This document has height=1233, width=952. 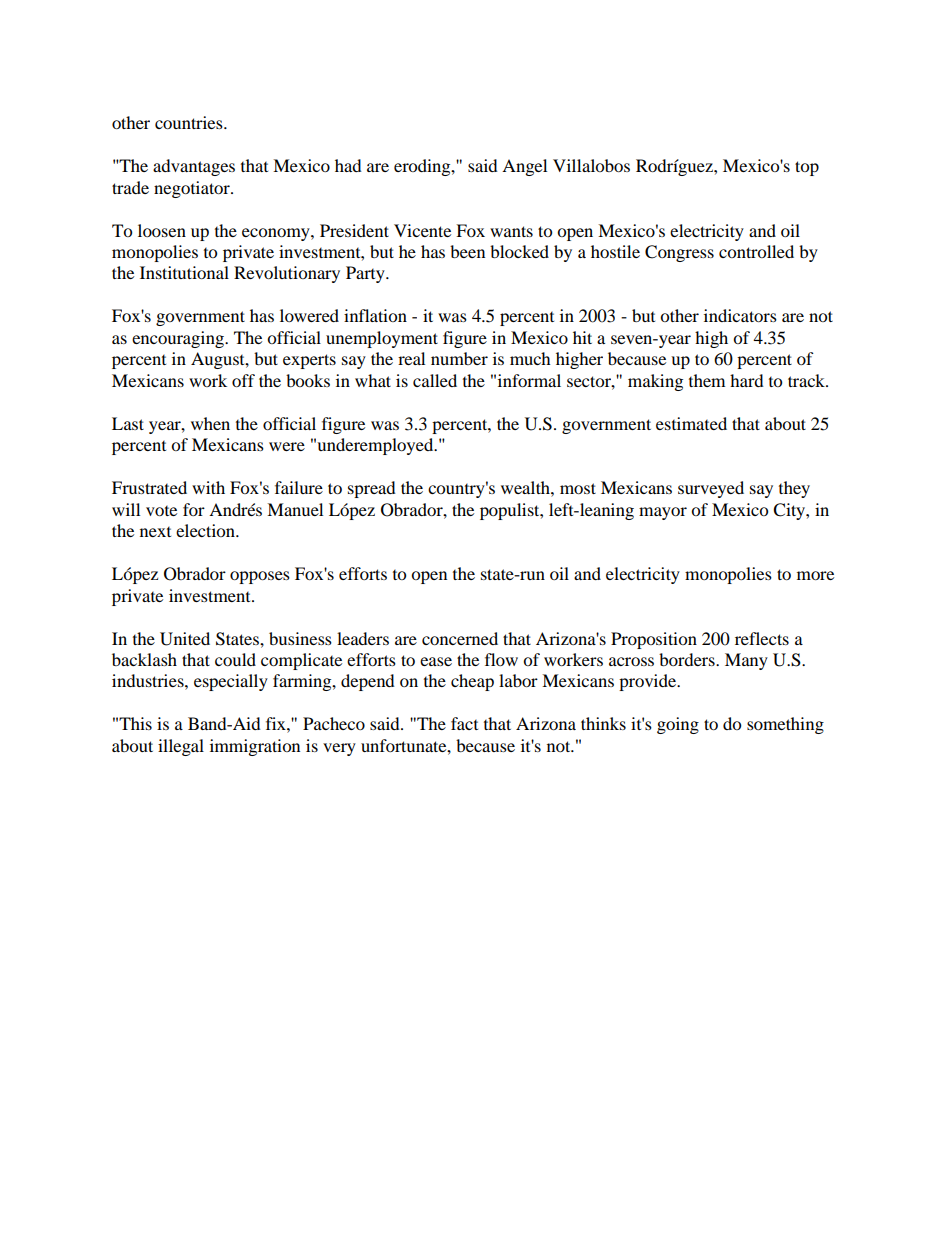 I want to click on estimated, so click(x=691, y=423).
